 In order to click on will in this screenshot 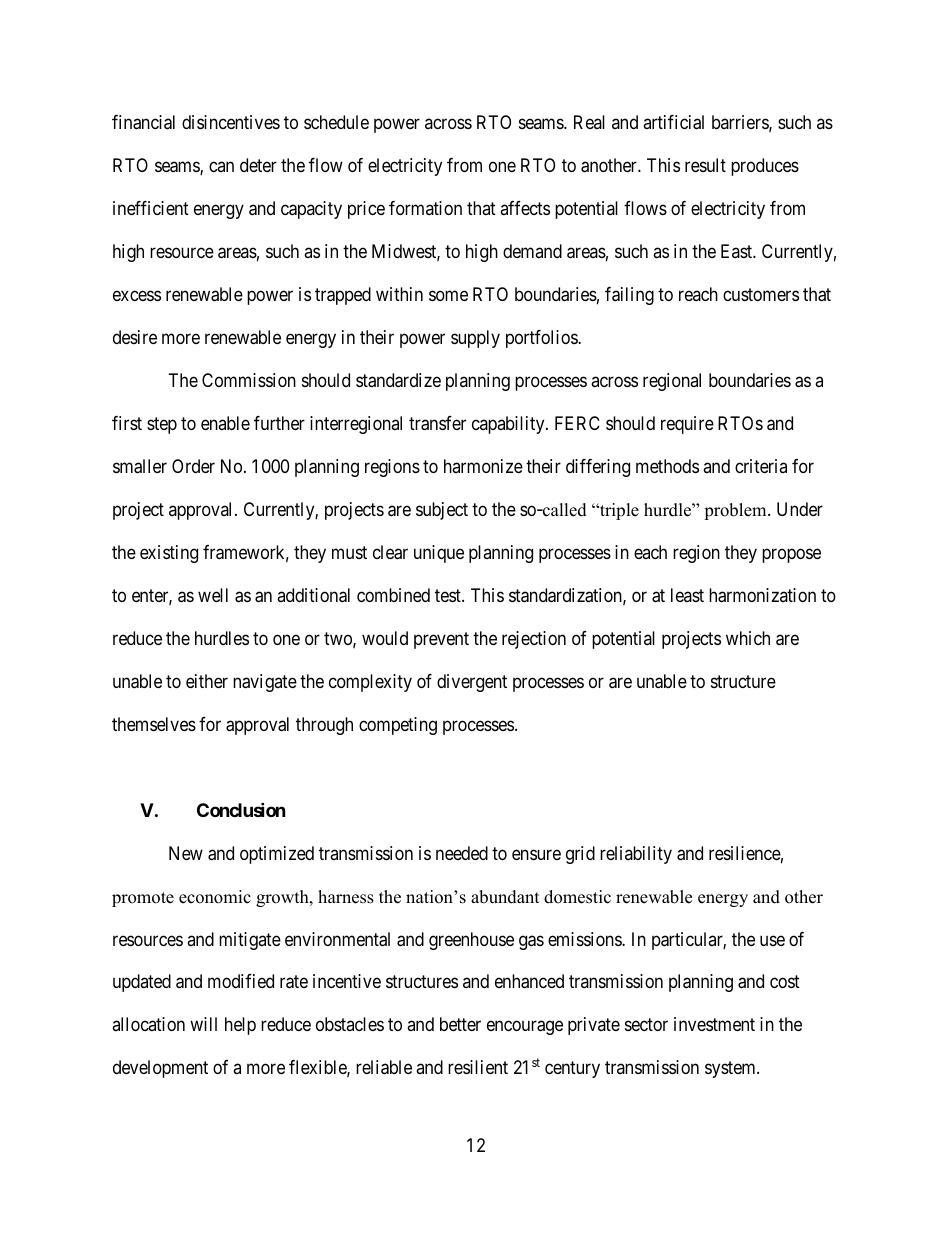, I will do `click(203, 1024)`.
